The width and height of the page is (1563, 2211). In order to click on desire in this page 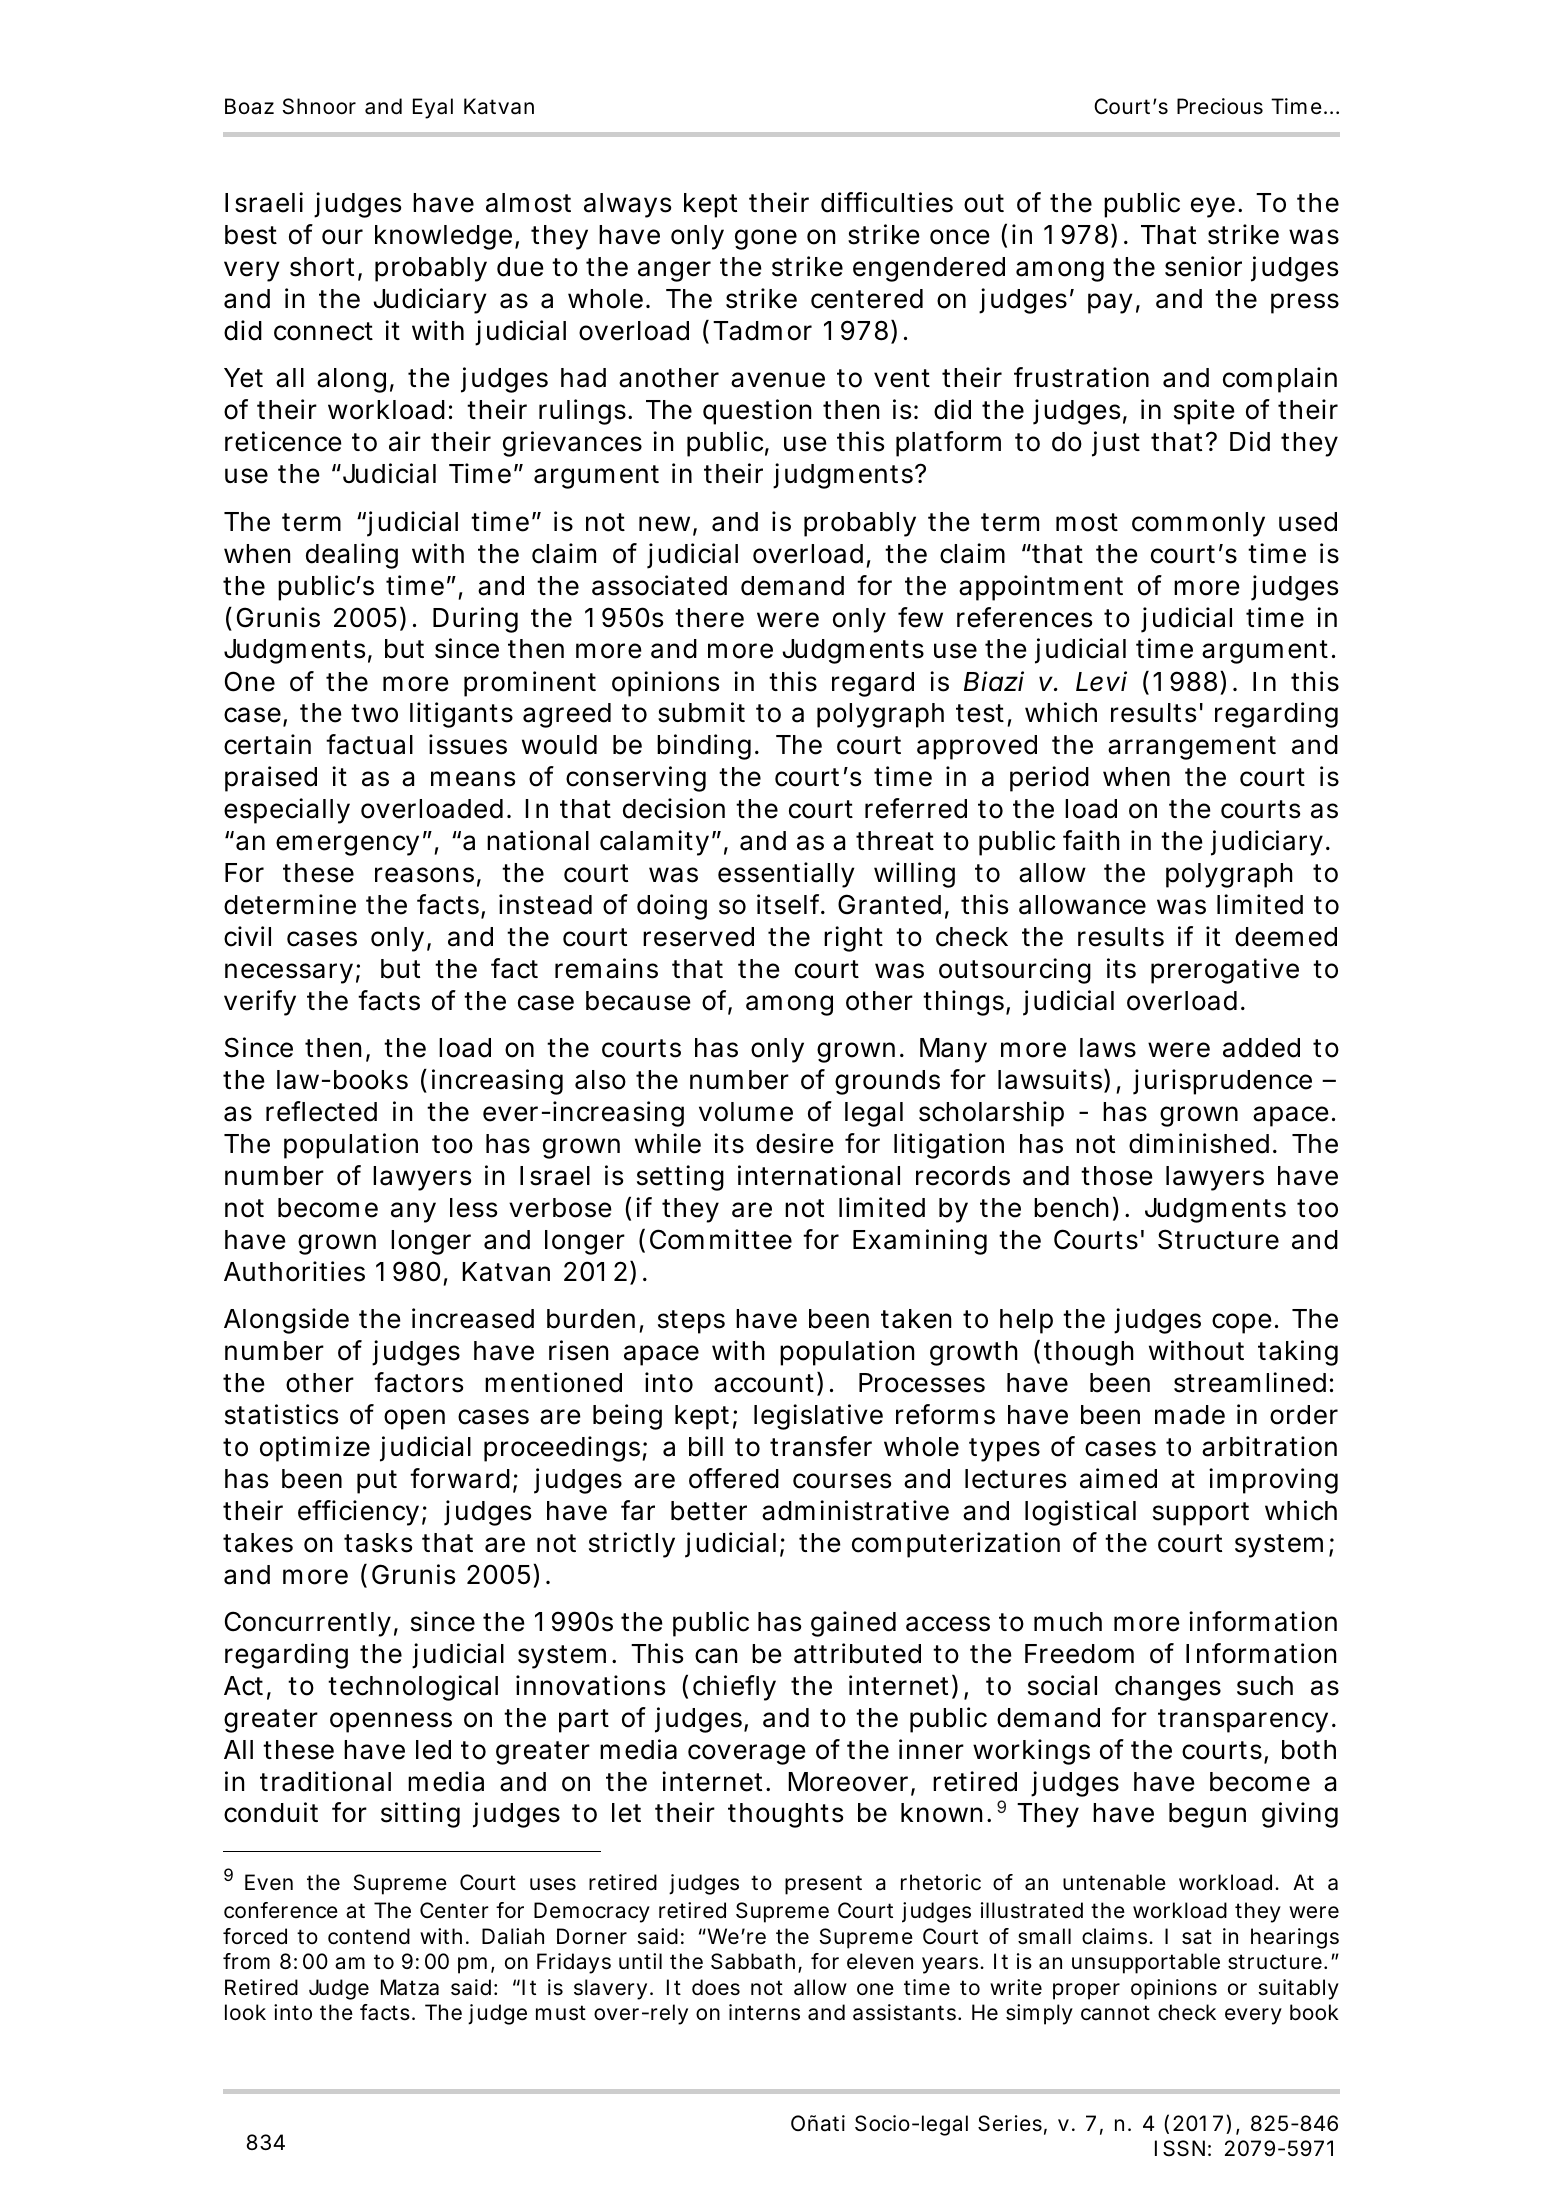, I will do `click(795, 1143)`.
